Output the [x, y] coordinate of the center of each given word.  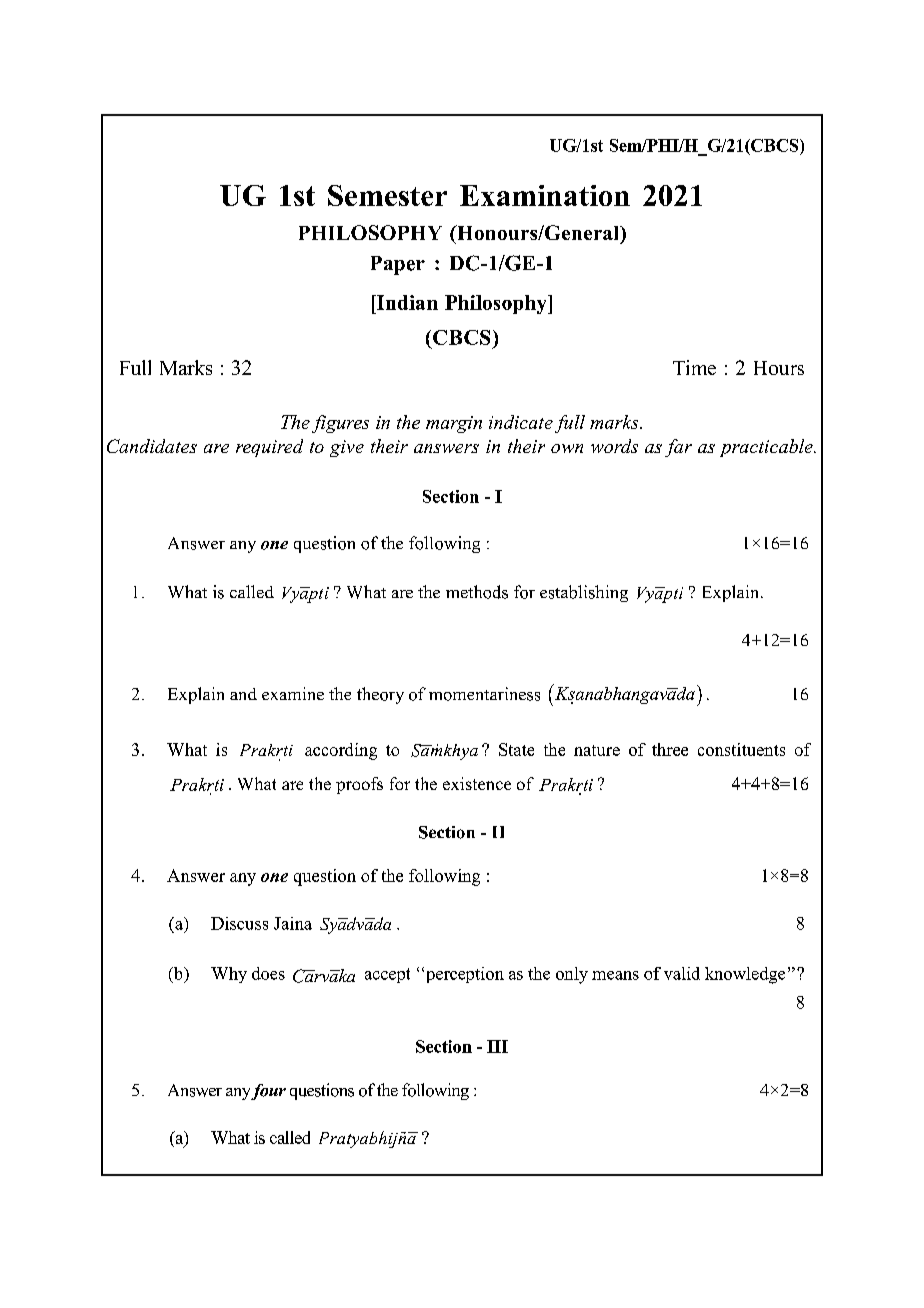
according [341, 751]
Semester [387, 195]
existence [477, 783]
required [269, 448]
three [670, 749]
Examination [545, 195]
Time [694, 367]
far [678, 448]
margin [454, 424]
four [268, 1092]
